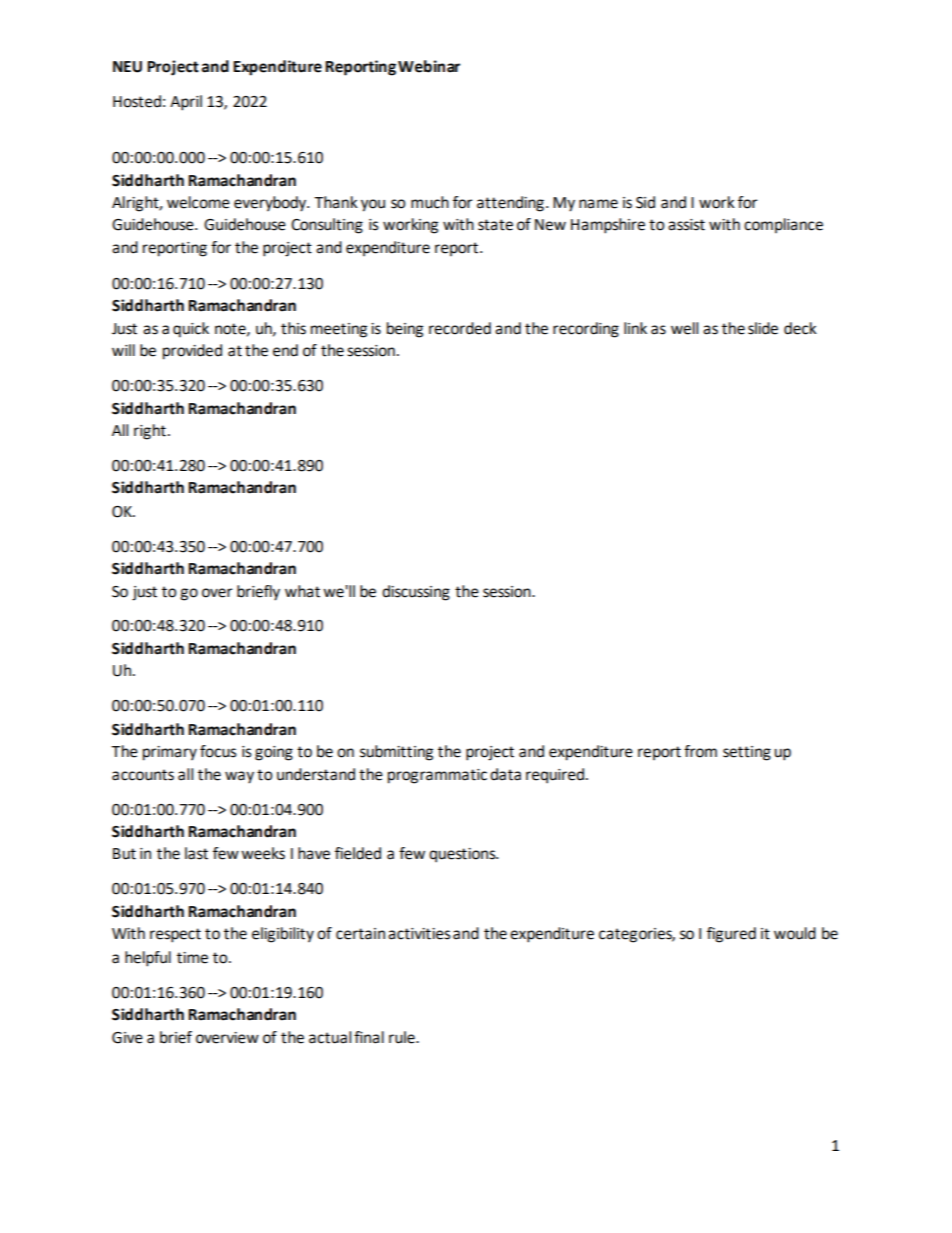 The width and height of the screenshot is (952, 1233). I want to click on setting, so click(747, 753).
